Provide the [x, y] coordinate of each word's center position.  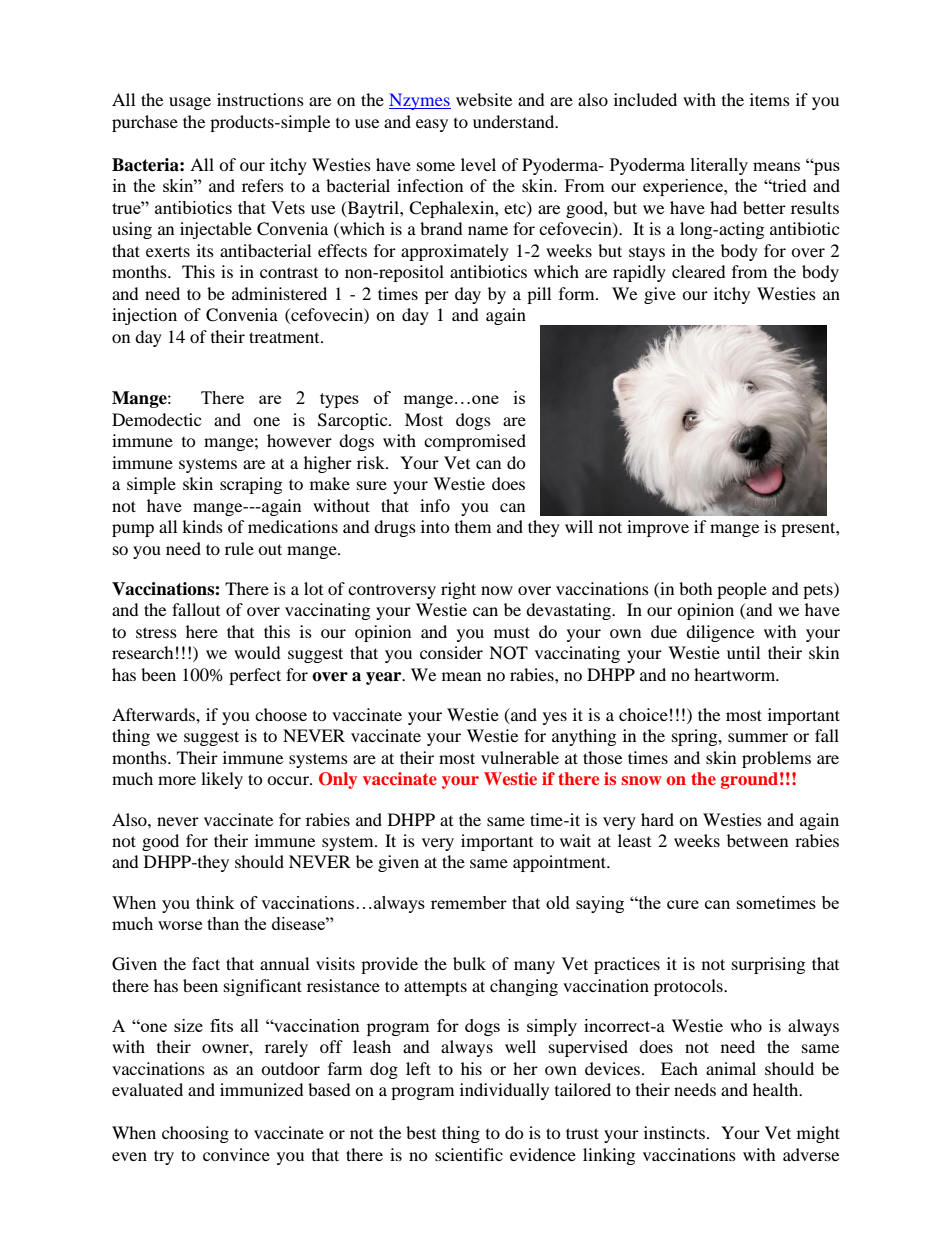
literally [719, 166]
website [484, 99]
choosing [195, 1134]
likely [222, 780]
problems [776, 759]
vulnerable [520, 757]
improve [658, 528]
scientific [469, 1154]
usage [190, 103]
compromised [475, 442]
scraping [251, 485]
